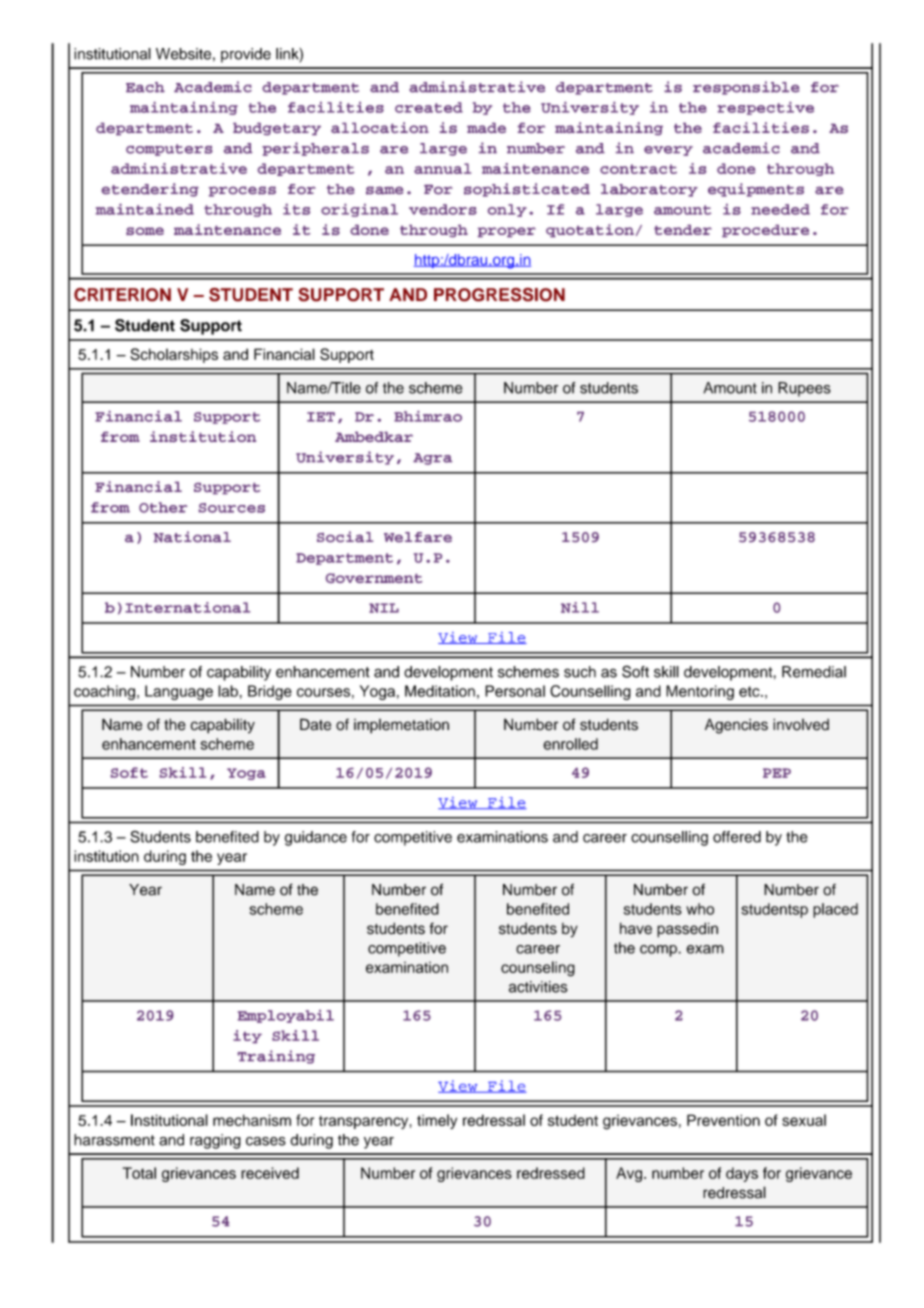 The width and height of the document is (924, 1308). Describe the element at coordinates (814, 672) in the document. I see `Remedial` at that location.
